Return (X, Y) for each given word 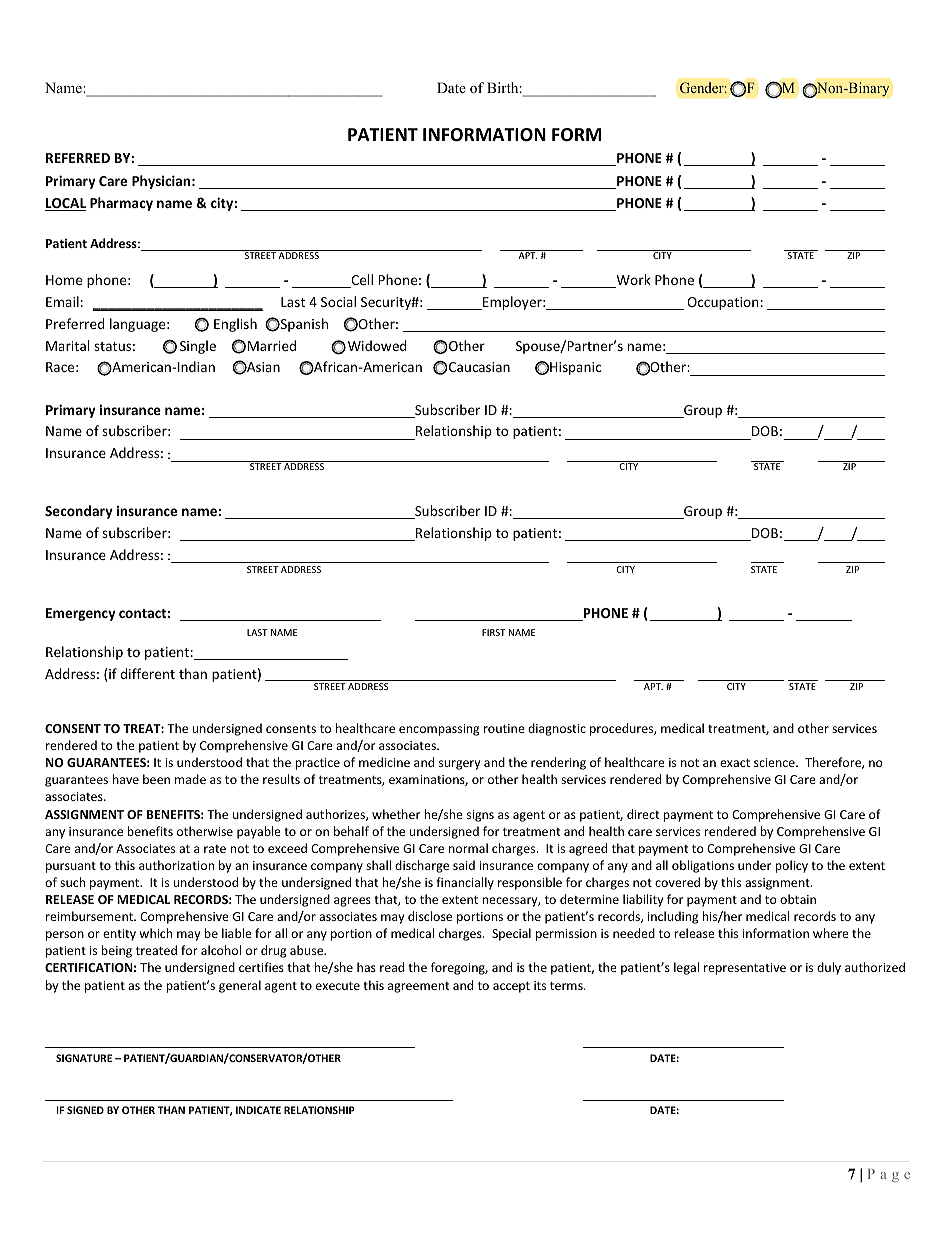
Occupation (723, 303)
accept (511, 987)
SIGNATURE (84, 1058)
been (156, 779)
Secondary (79, 512)
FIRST (494, 632)
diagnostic (557, 729)
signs (480, 816)
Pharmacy (121, 204)
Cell (361, 281)
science (775, 762)
